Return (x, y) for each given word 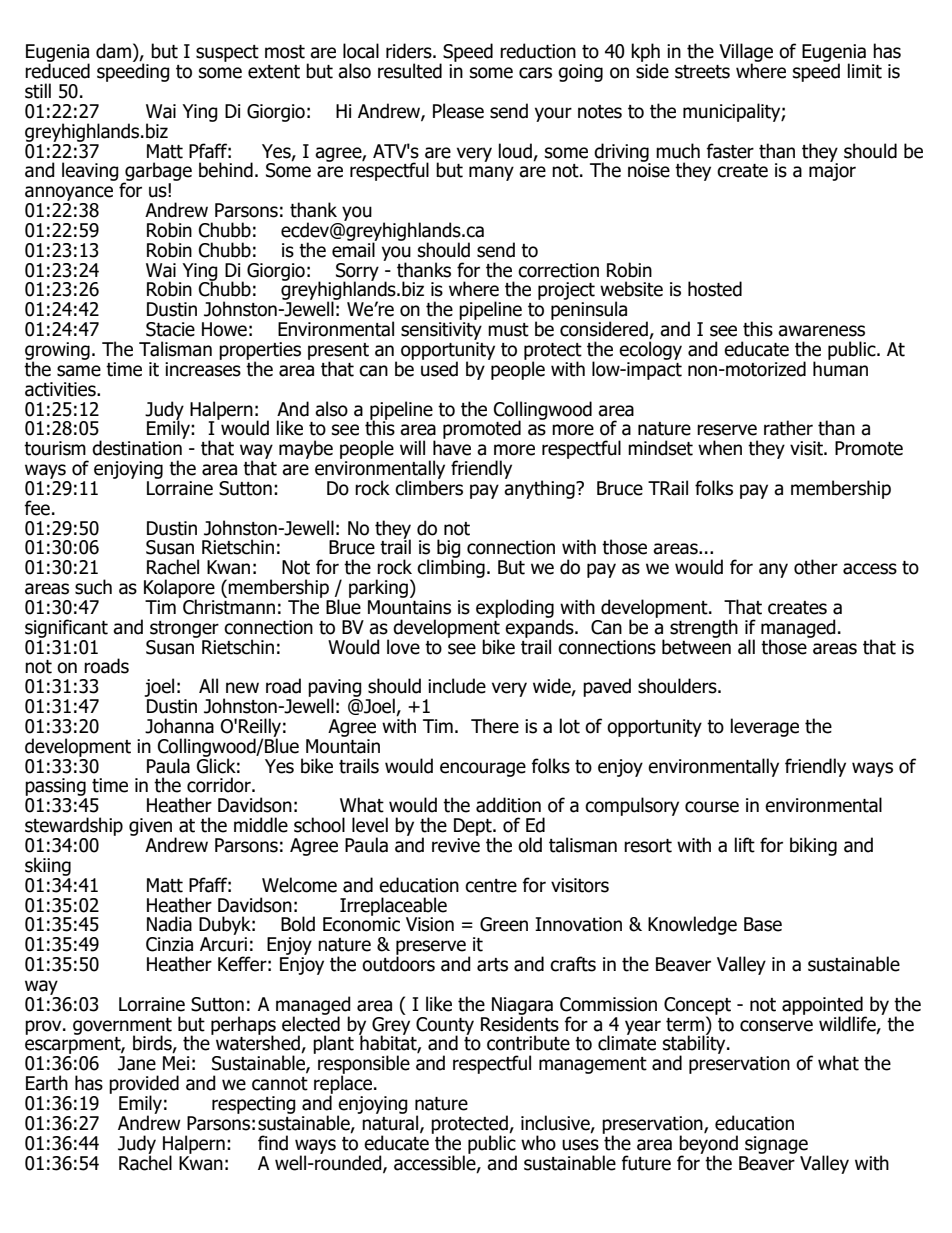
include (457, 686)
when (720, 448)
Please (458, 111)
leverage (765, 727)
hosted (715, 289)
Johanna (179, 726)
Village (746, 54)
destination (137, 448)
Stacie (170, 329)
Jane (137, 1063)
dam (113, 51)
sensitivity (441, 331)
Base (763, 924)
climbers (429, 487)
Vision (430, 924)
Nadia (169, 924)
